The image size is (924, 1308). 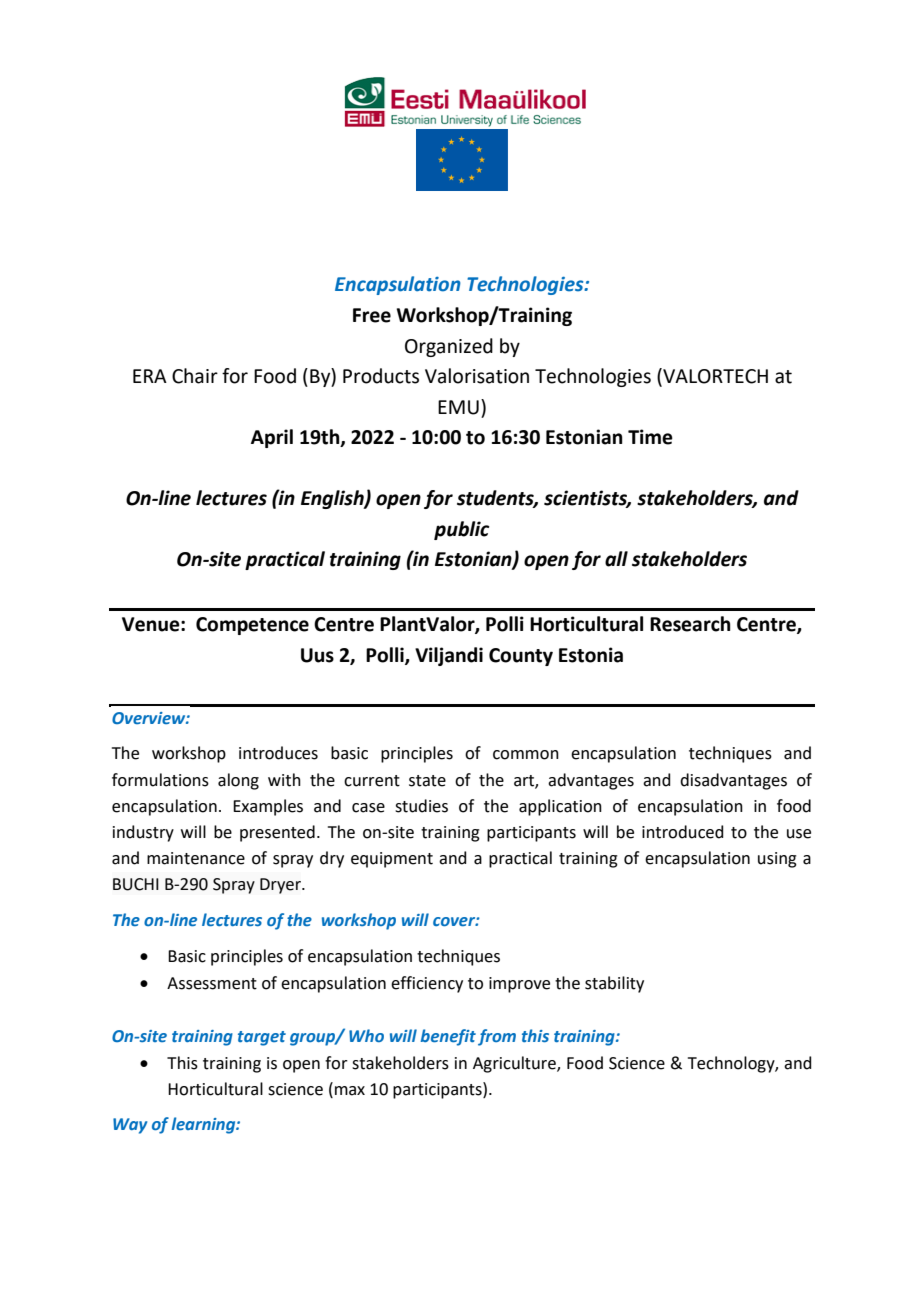 What do you see at coordinates (278, 753) in the screenshot?
I see `introduces` at bounding box center [278, 753].
